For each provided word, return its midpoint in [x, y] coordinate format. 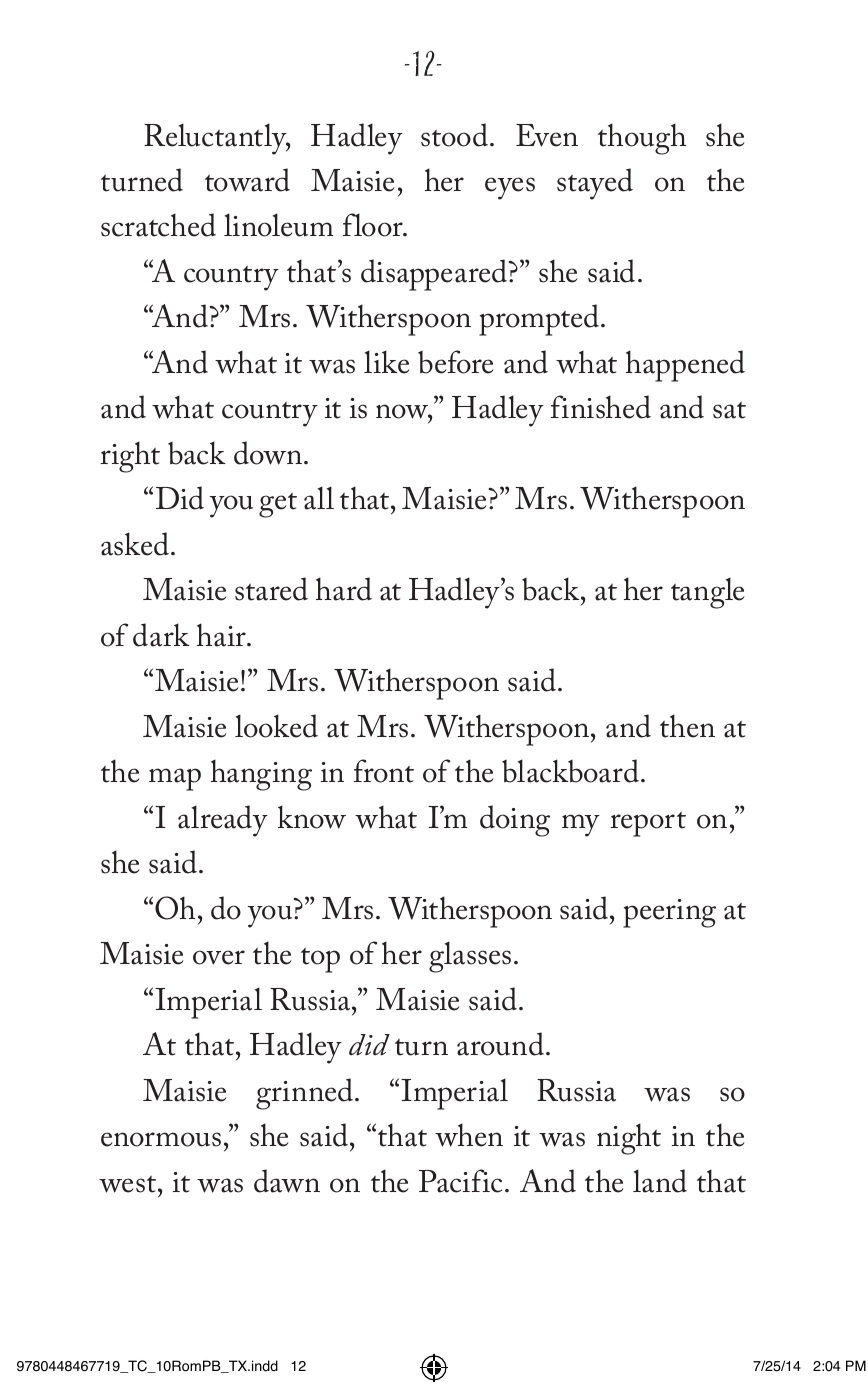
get [278, 505]
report [648, 824]
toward [247, 180]
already [223, 821]
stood [456, 135]
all [319, 498]
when [469, 1135]
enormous [161, 1139]
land [660, 1181]
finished [601, 407]
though [642, 139]
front [384, 771]
